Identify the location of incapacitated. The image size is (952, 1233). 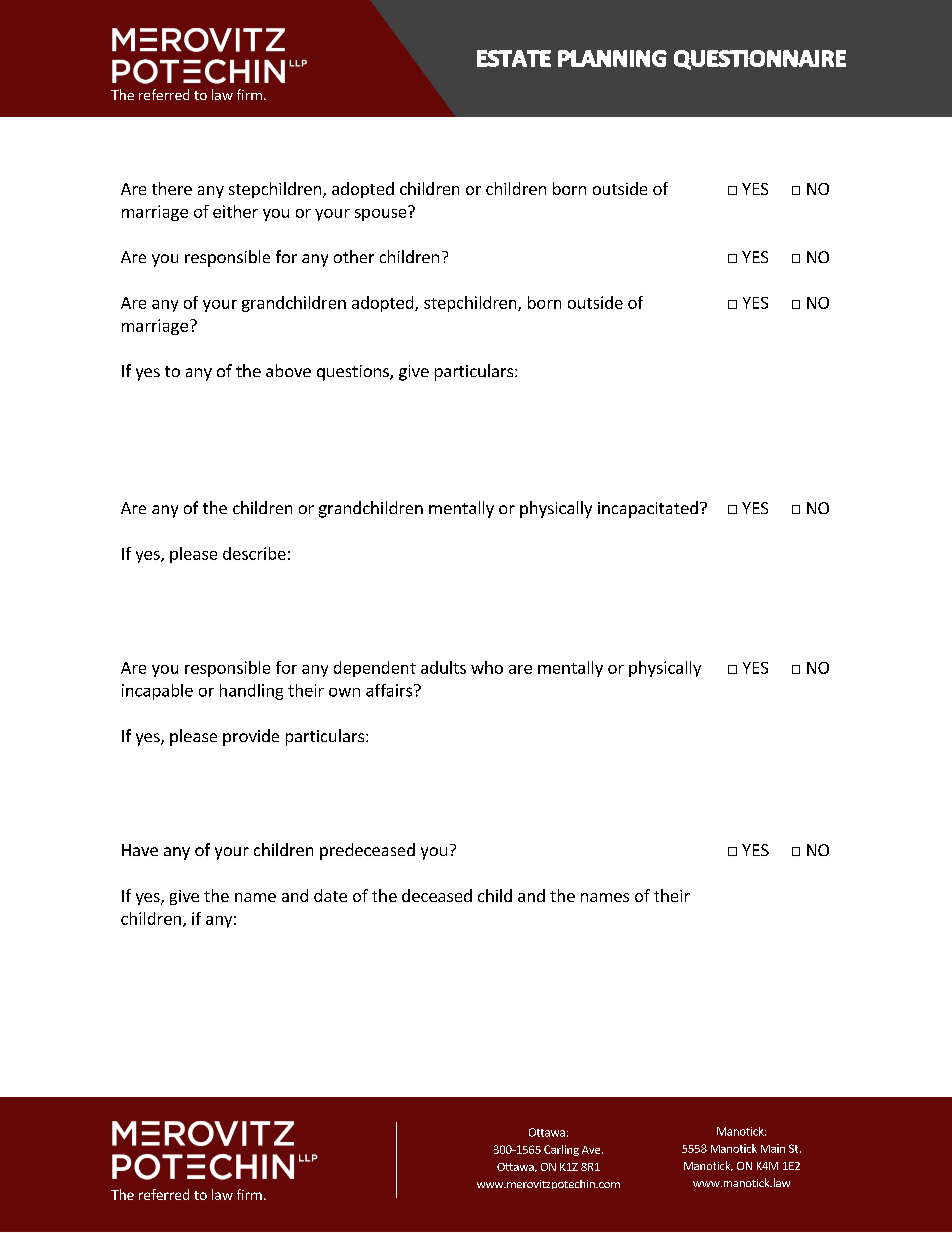
(648, 509).
